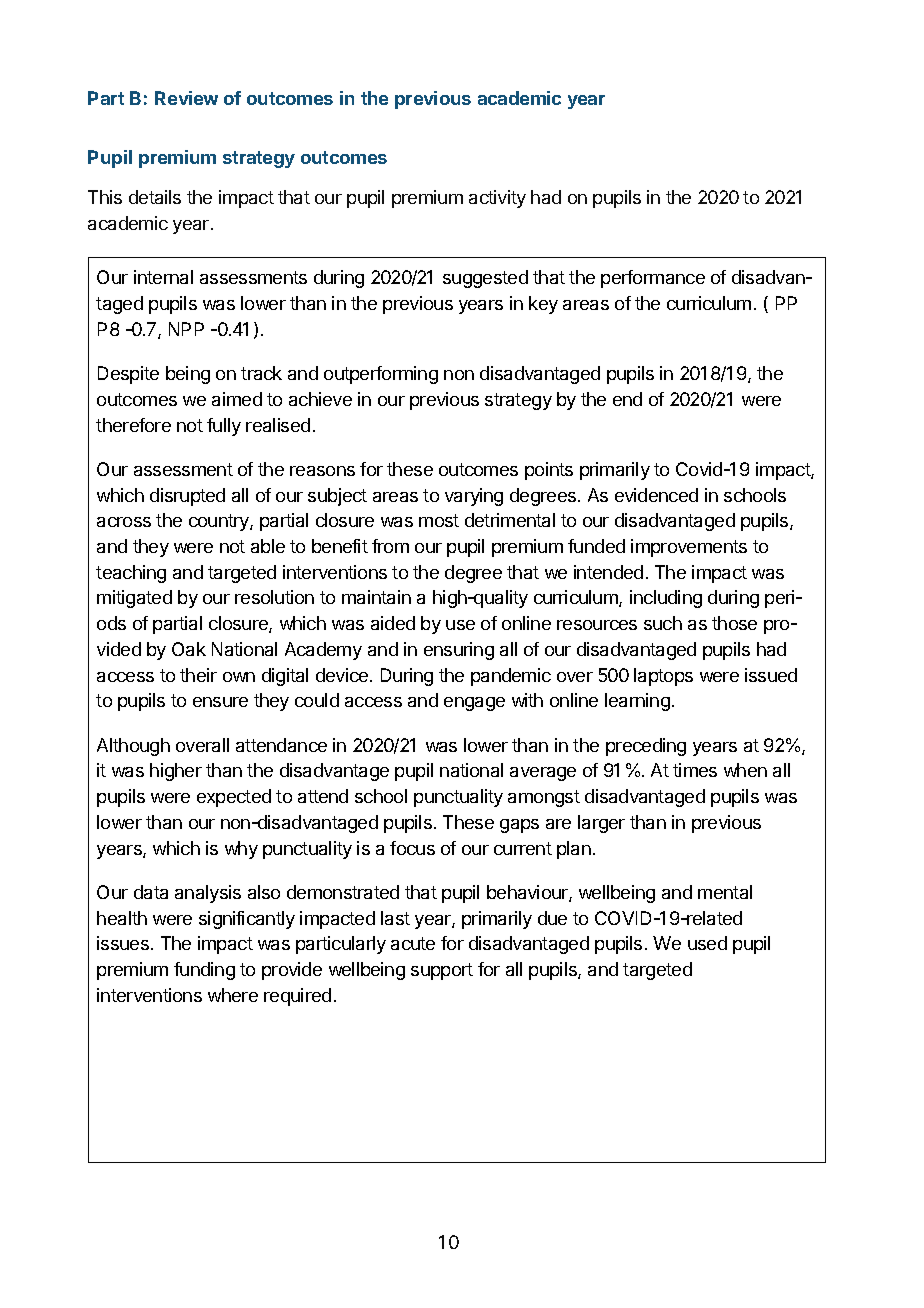 Image resolution: width=924 pixels, height=1308 pixels. What do you see at coordinates (497, 199) in the screenshot?
I see `activity` at bounding box center [497, 199].
